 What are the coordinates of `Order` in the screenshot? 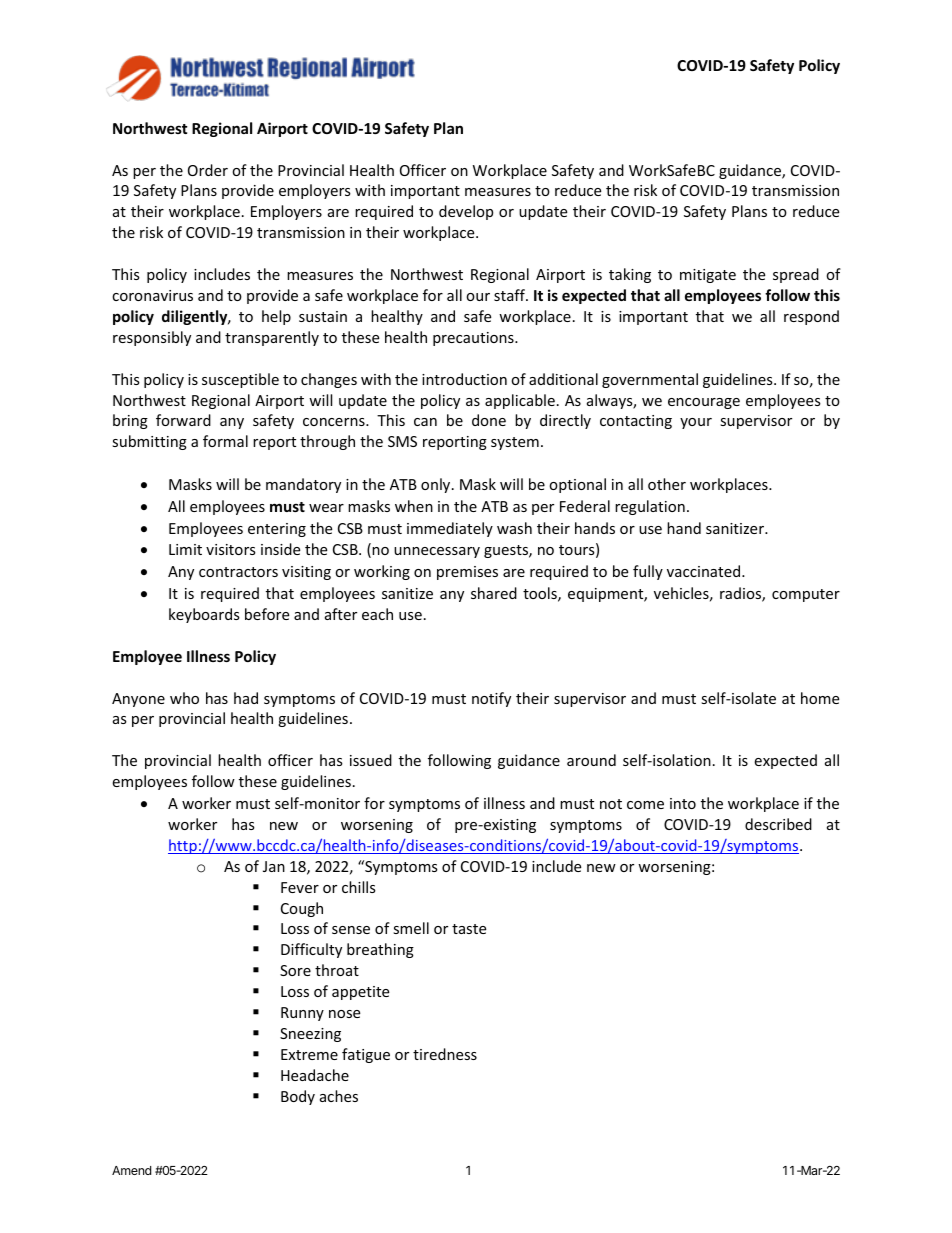 It's located at (208, 170).
